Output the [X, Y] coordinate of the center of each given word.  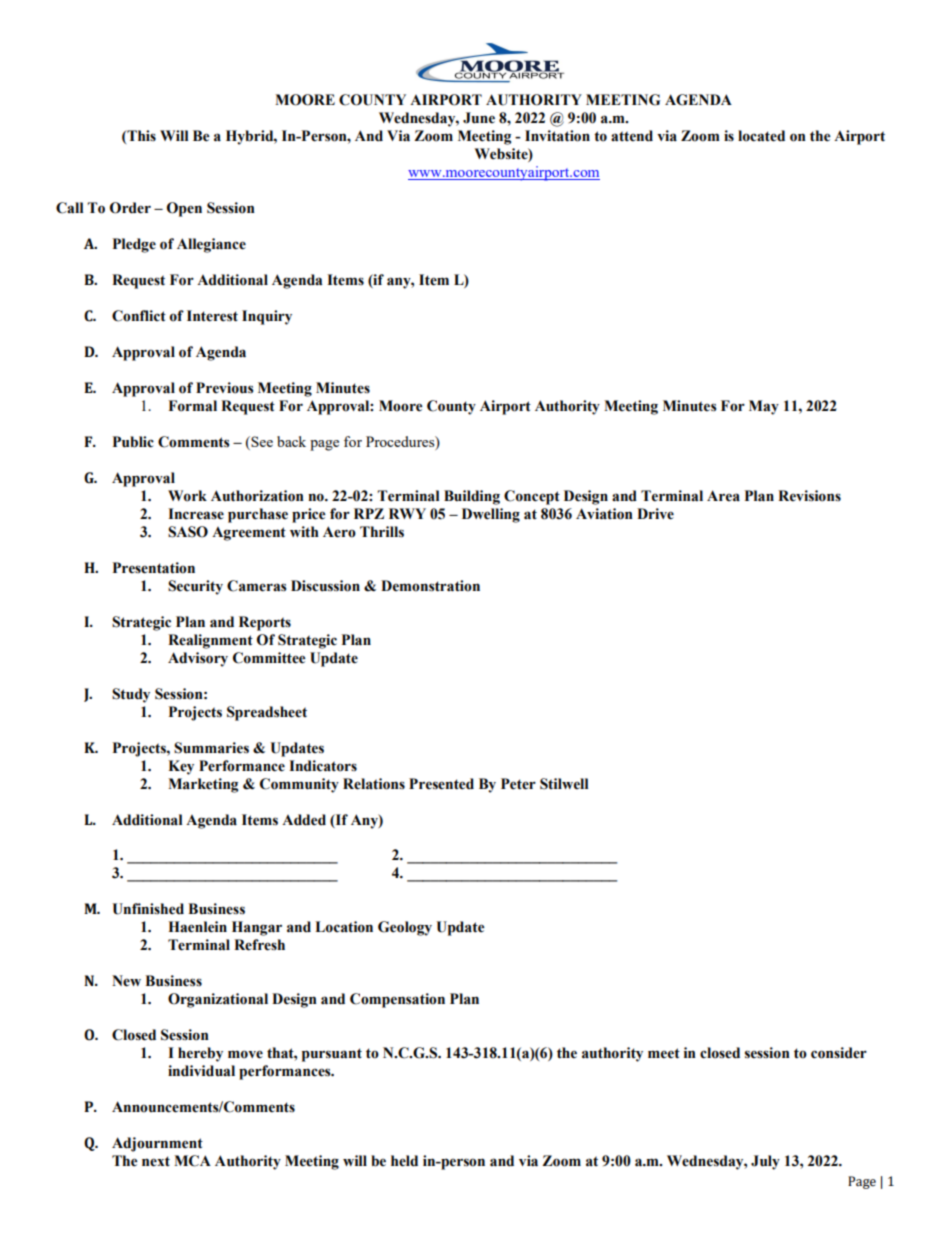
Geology [405, 928]
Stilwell [564, 784]
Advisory [198, 659]
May [764, 407]
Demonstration [430, 586]
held [404, 1161]
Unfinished [148, 909]
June [479, 118]
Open [184, 209]
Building [472, 497]
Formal [192, 406]
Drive [655, 514]
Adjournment [157, 1144]
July [765, 1162]
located [761, 136]
